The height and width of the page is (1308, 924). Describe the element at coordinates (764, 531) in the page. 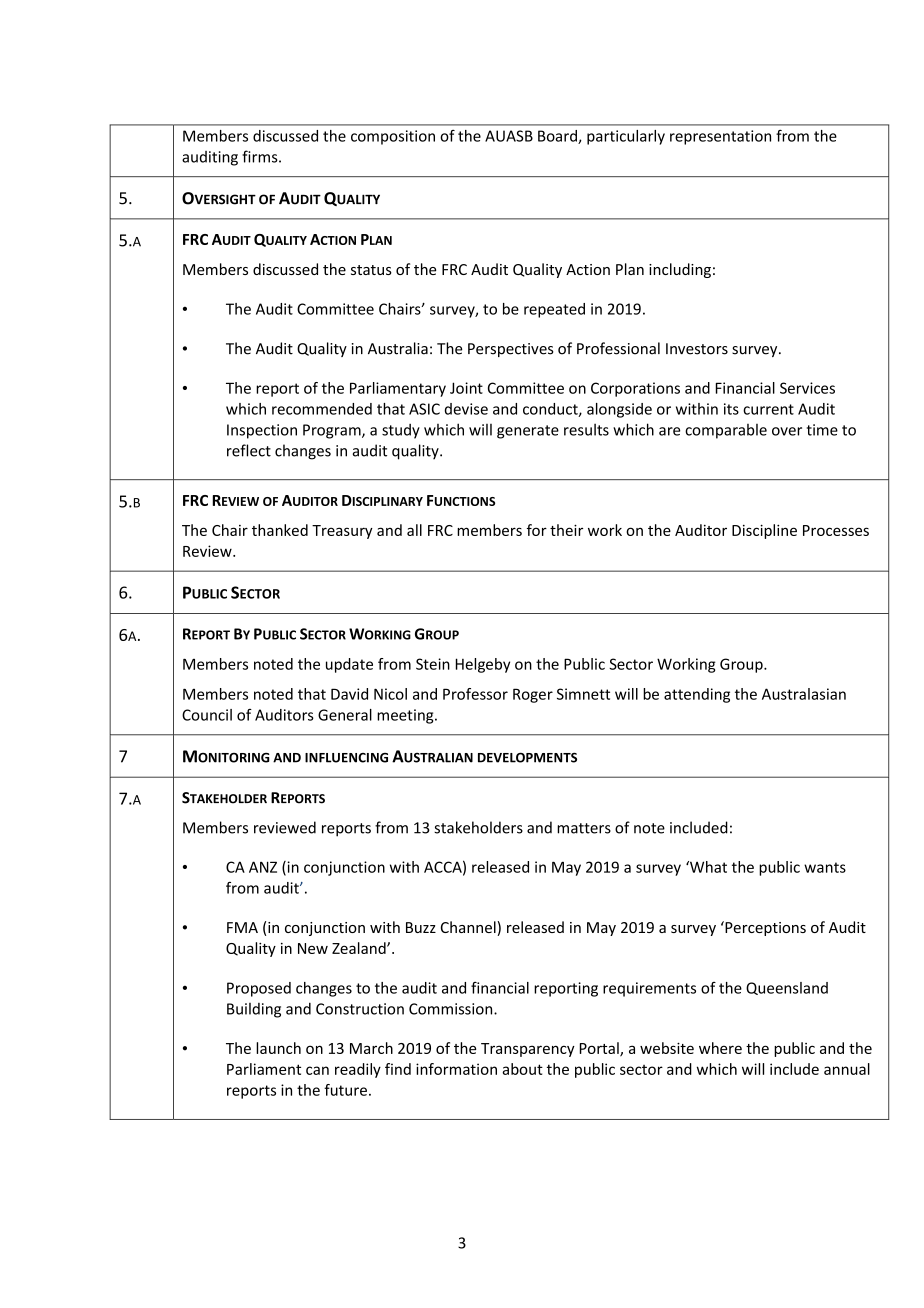

I see `Discipline` at that location.
